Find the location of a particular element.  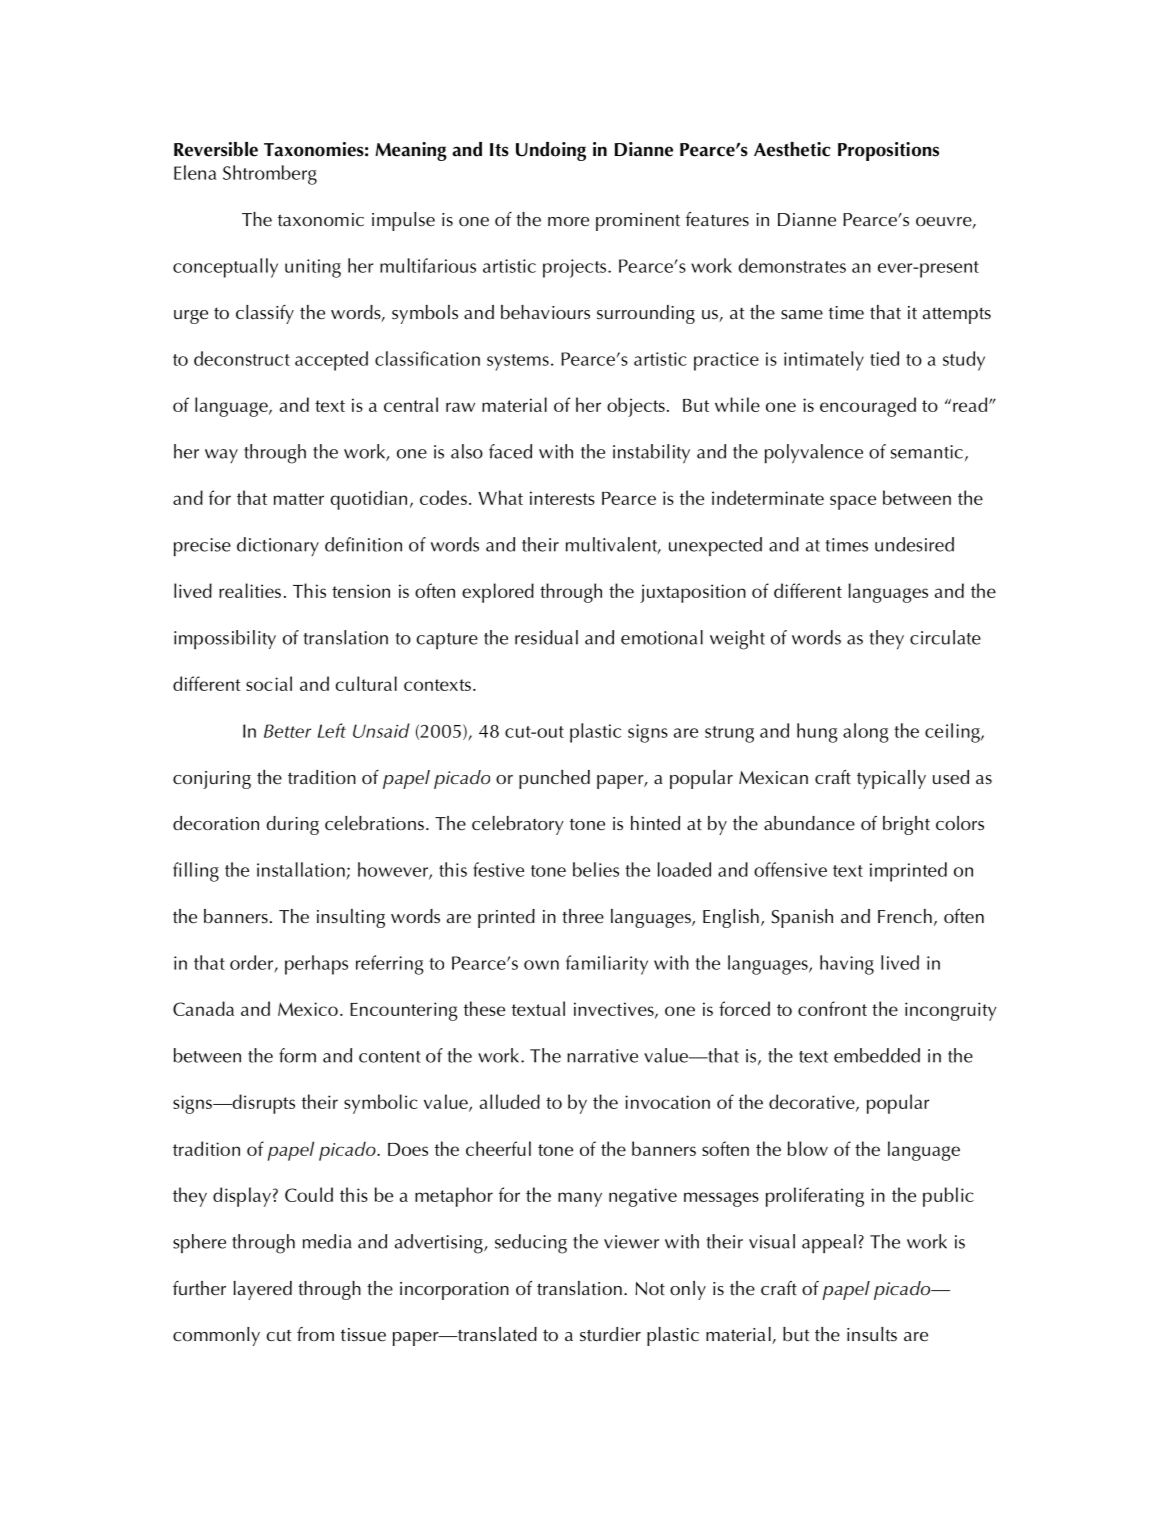

layered is located at coordinates (262, 1290).
